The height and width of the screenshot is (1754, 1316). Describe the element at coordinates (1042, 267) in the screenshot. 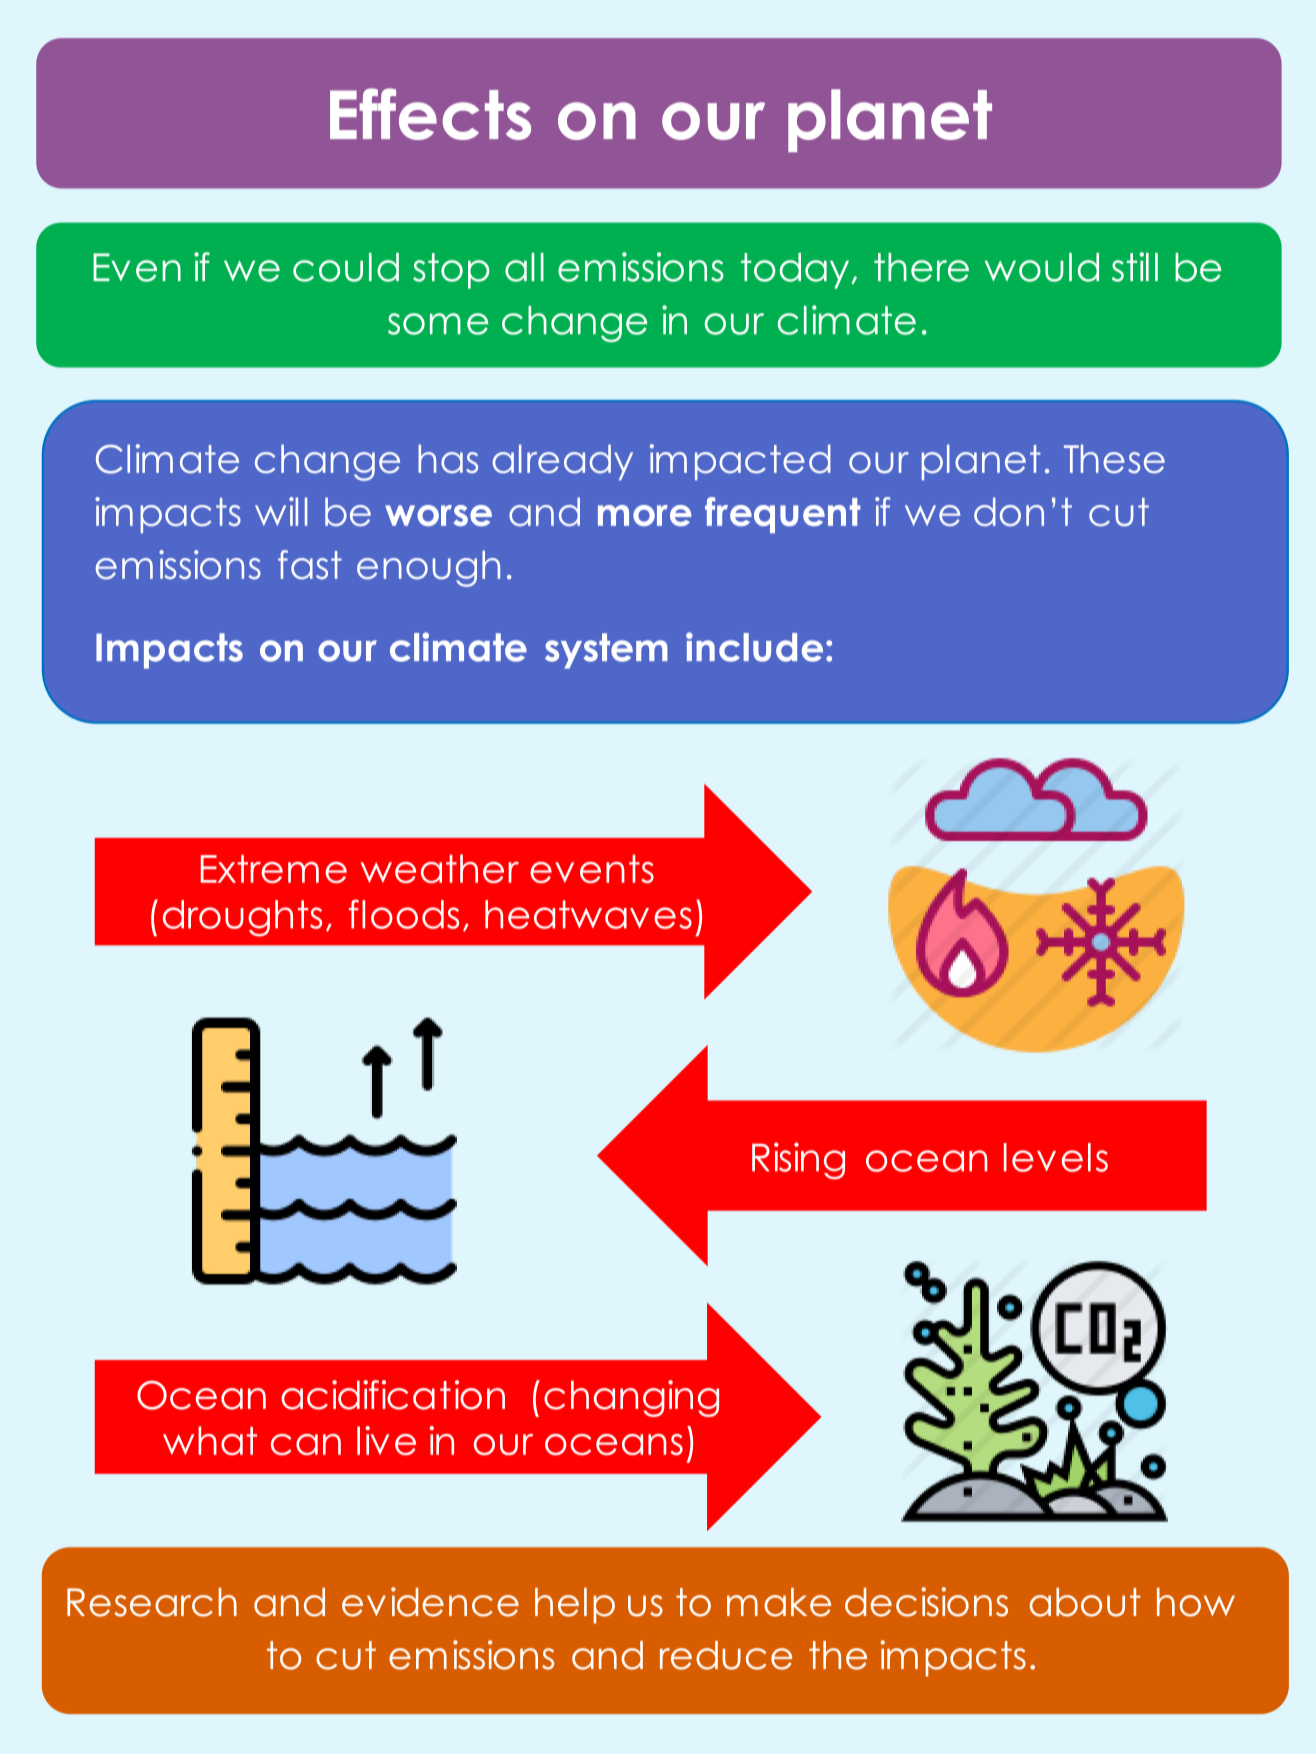

I see `would` at that location.
